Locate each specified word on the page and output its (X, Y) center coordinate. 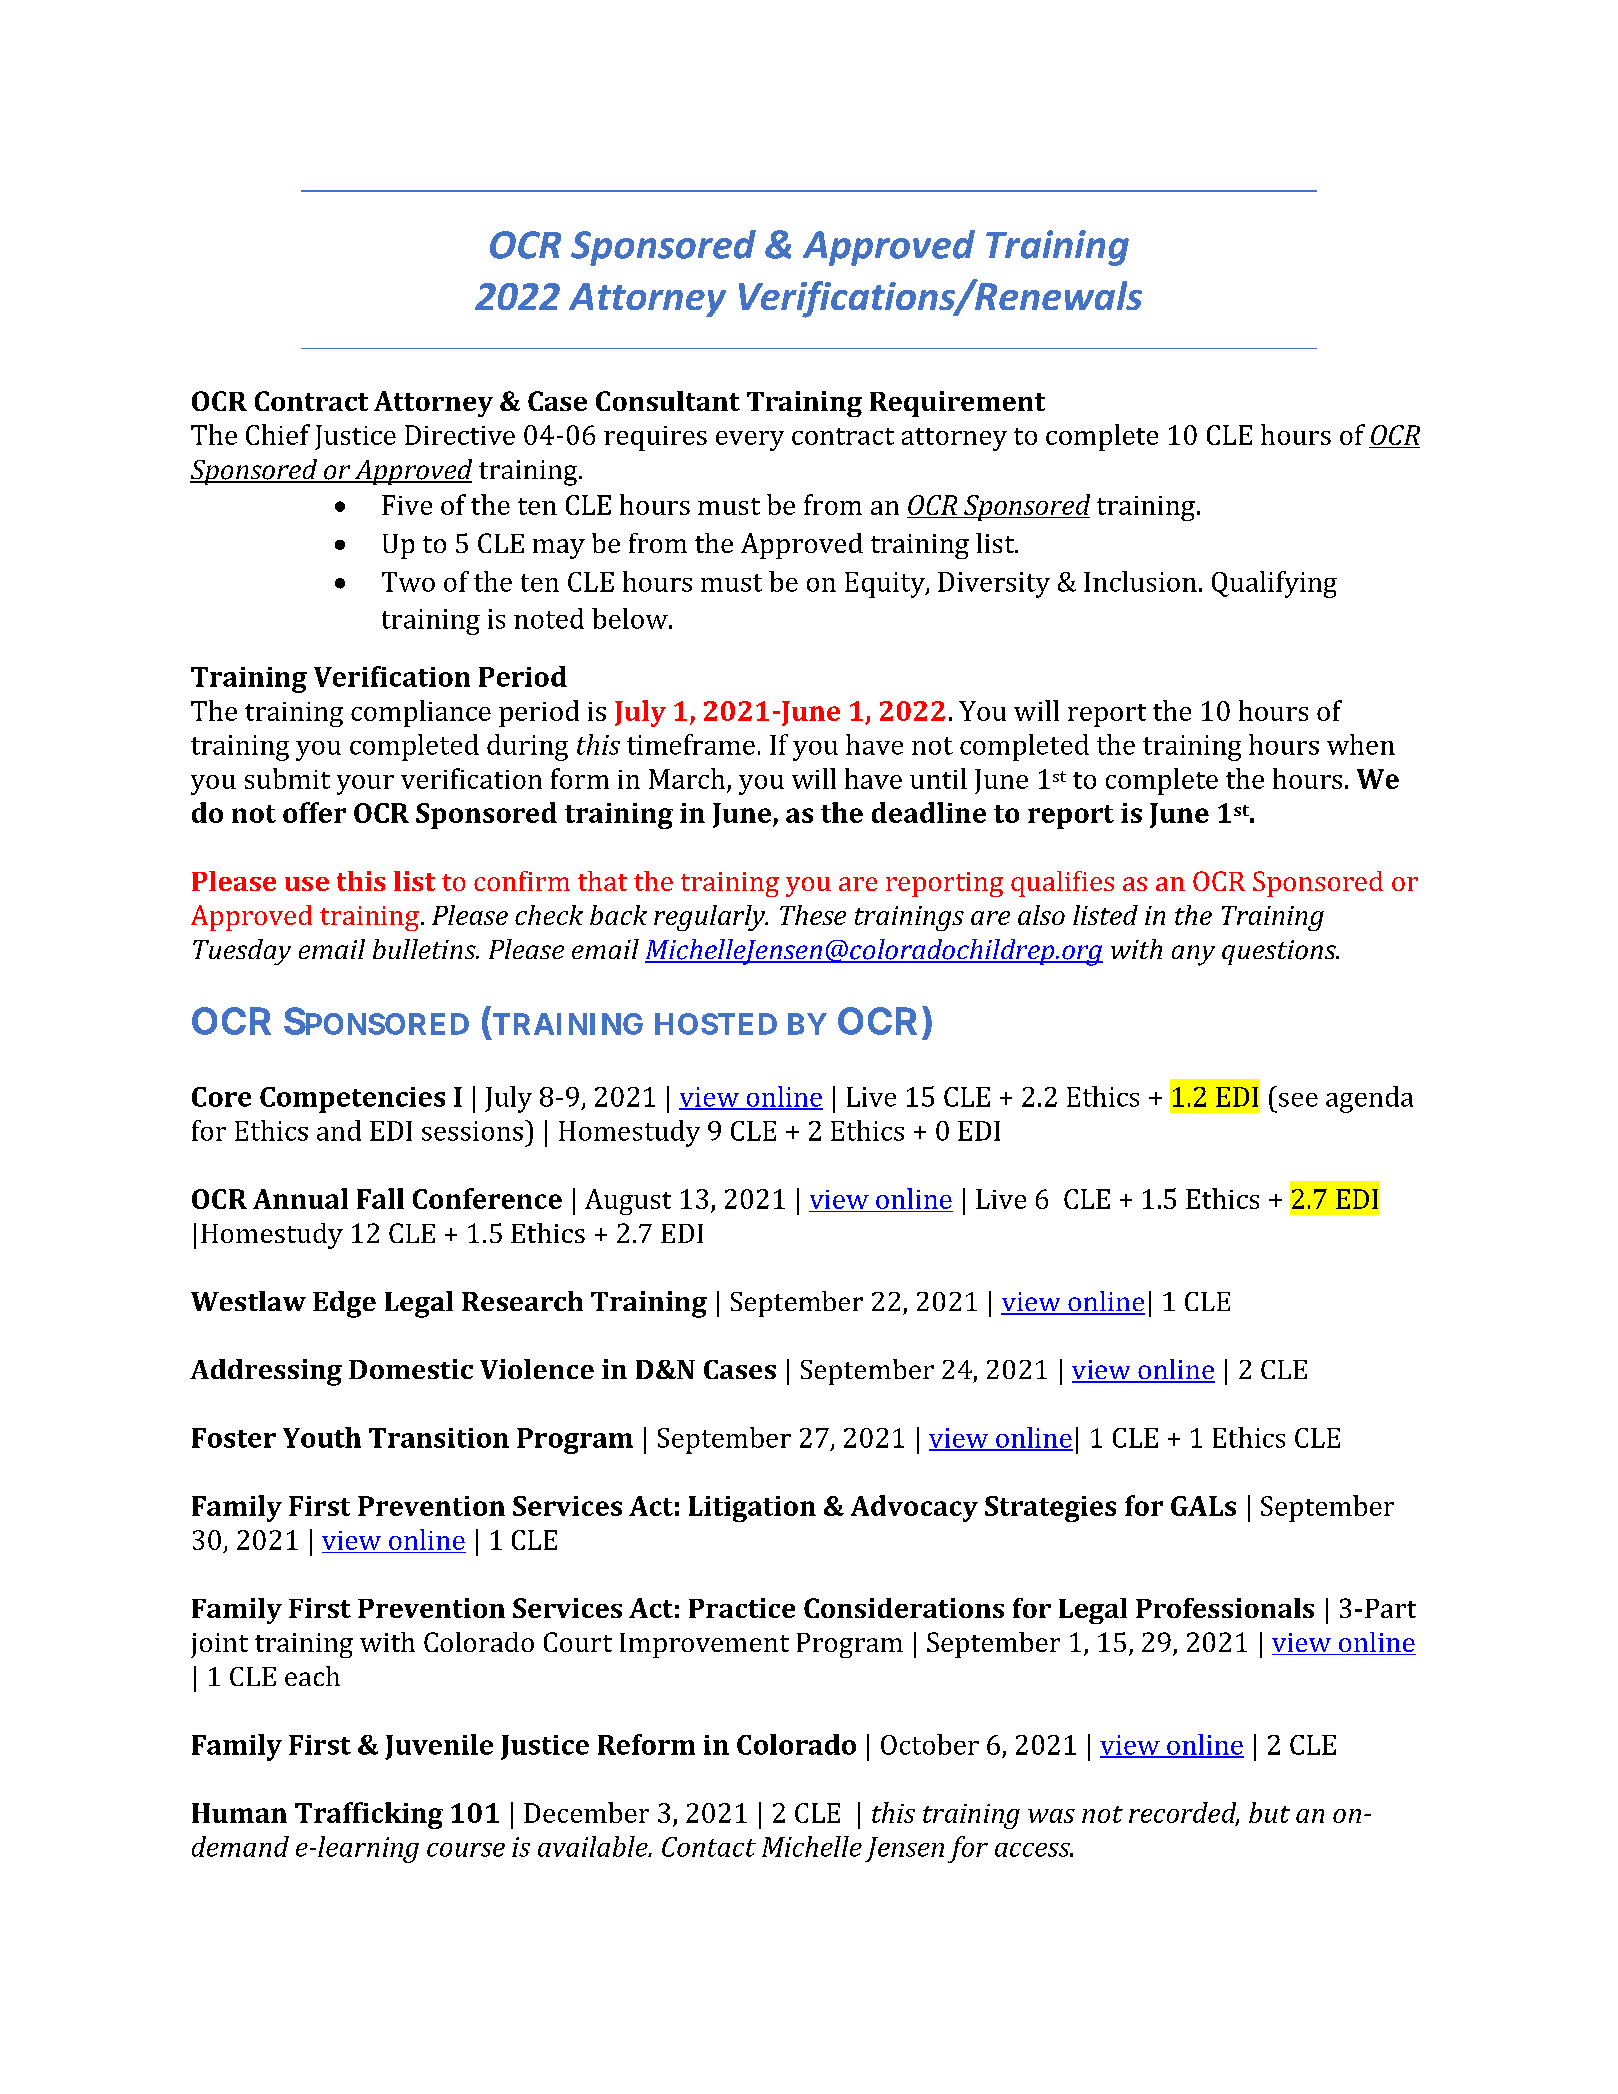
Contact (709, 1847)
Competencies (352, 1100)
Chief (278, 434)
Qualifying (1274, 584)
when (1361, 744)
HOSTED (716, 1024)
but (1269, 1812)
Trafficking (369, 1815)
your (365, 785)
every (750, 441)
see (1298, 1100)
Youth (322, 1437)
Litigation (752, 1509)
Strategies (1050, 1509)
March (688, 780)
